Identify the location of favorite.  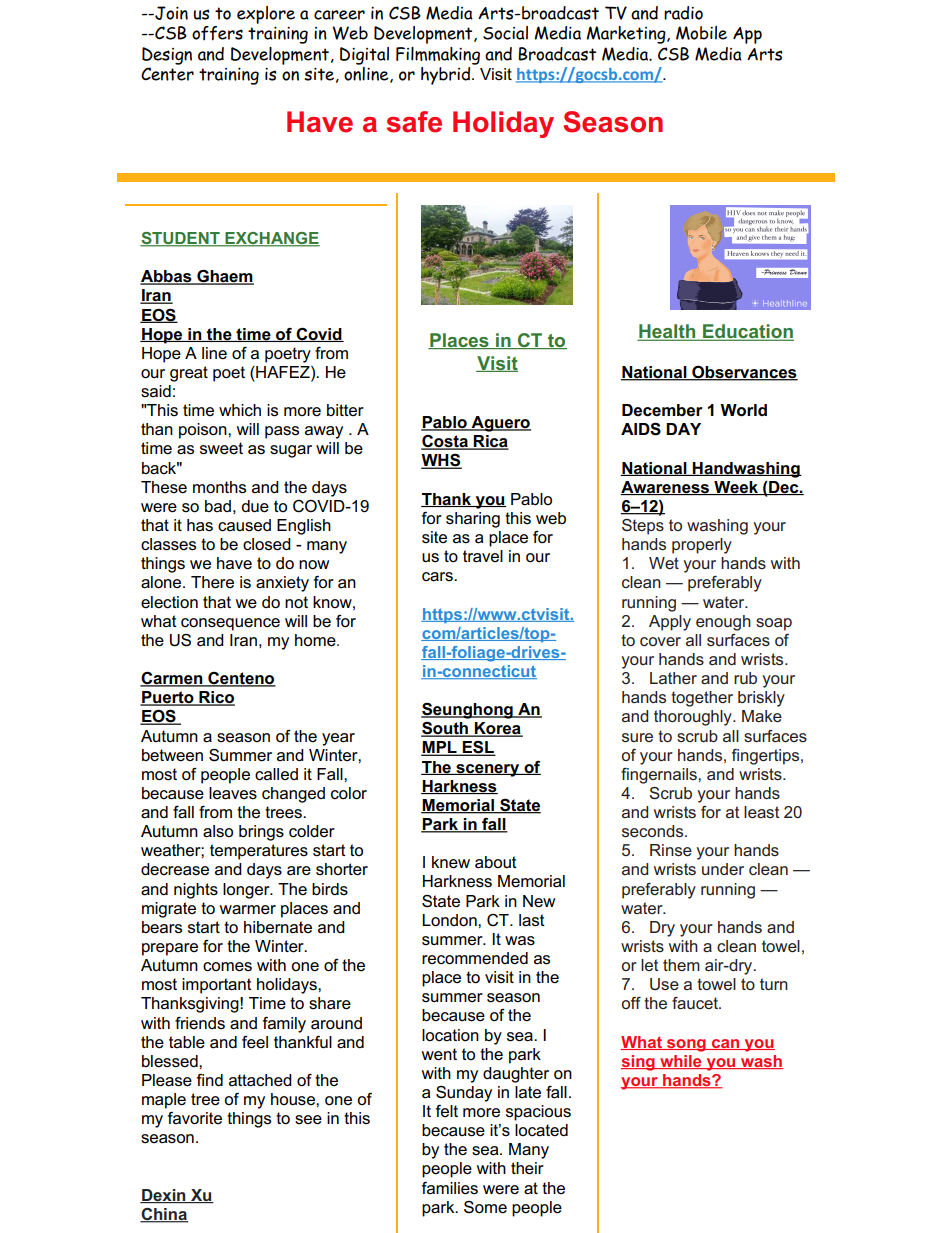
(195, 1118).
